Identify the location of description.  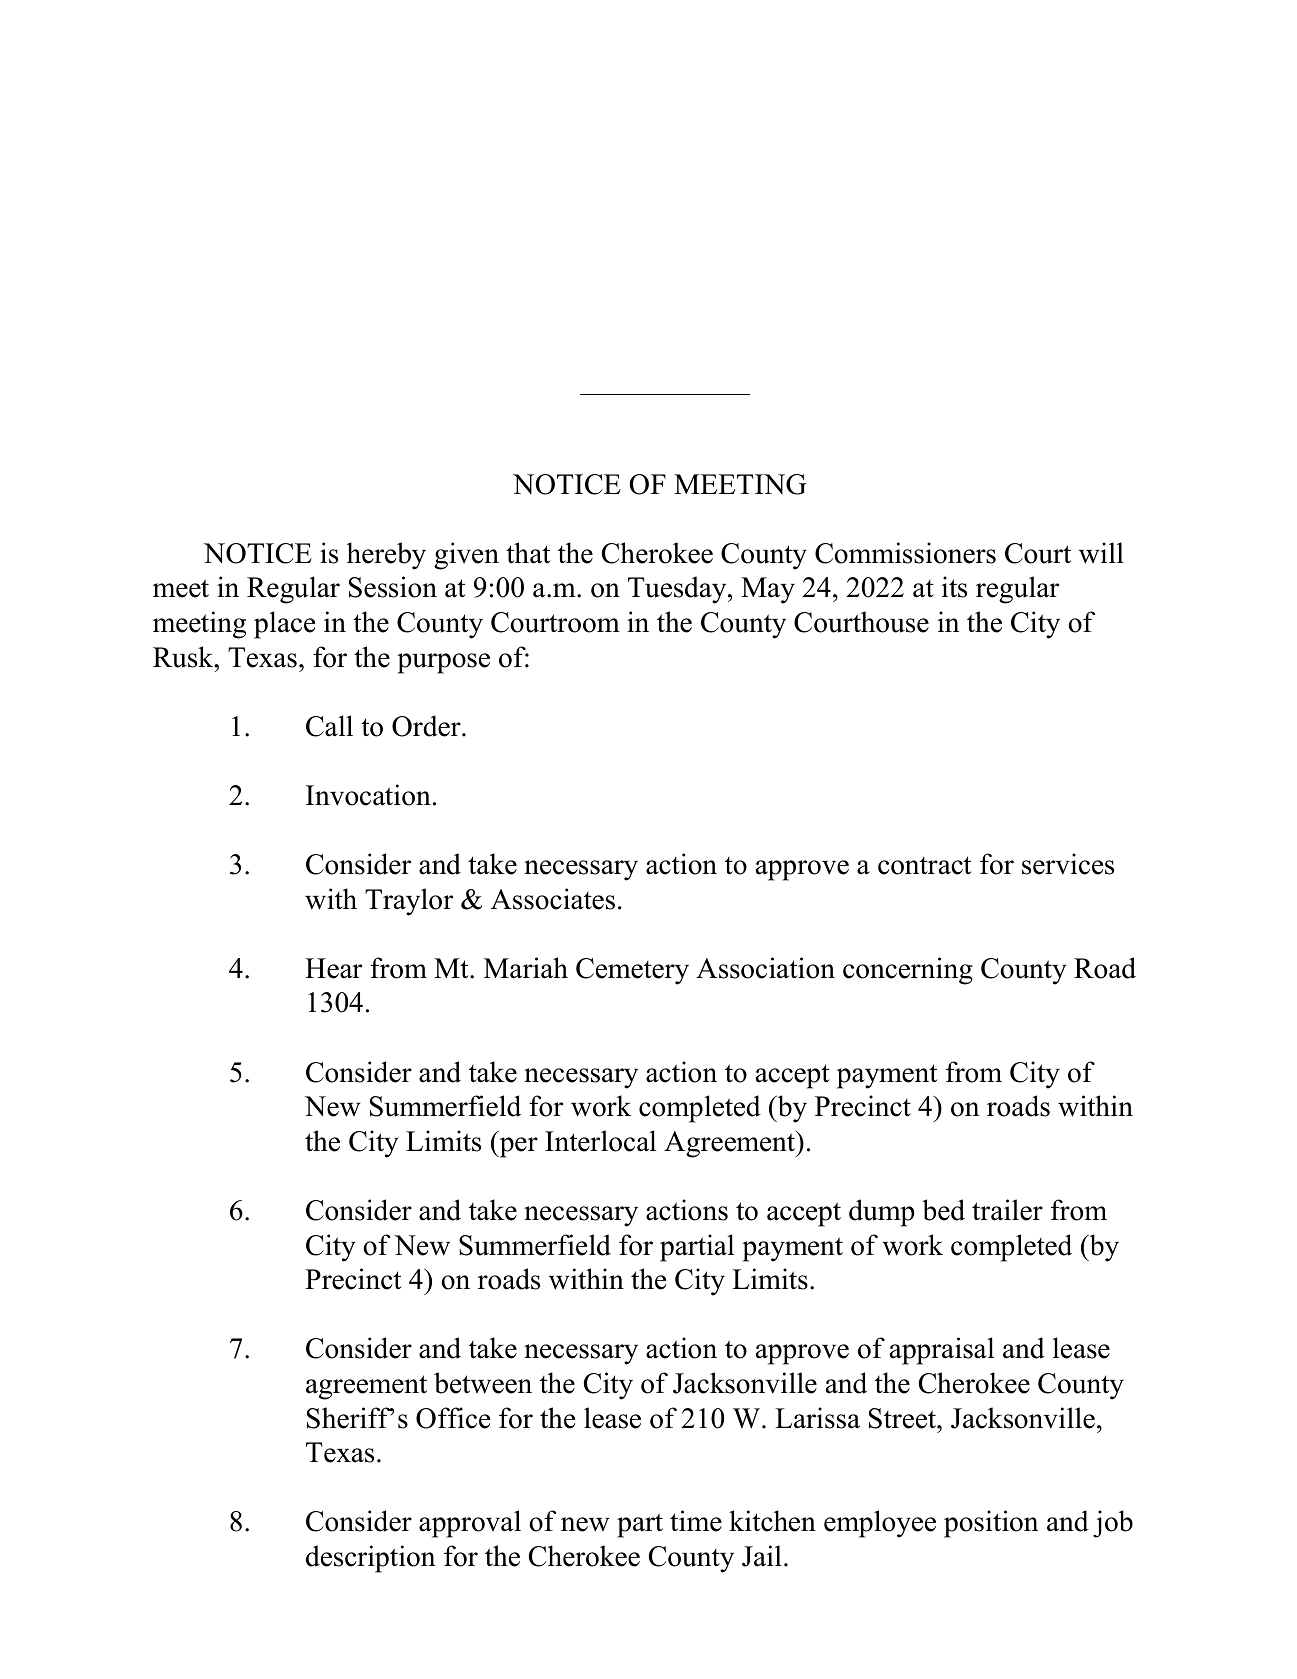
(370, 1559).
